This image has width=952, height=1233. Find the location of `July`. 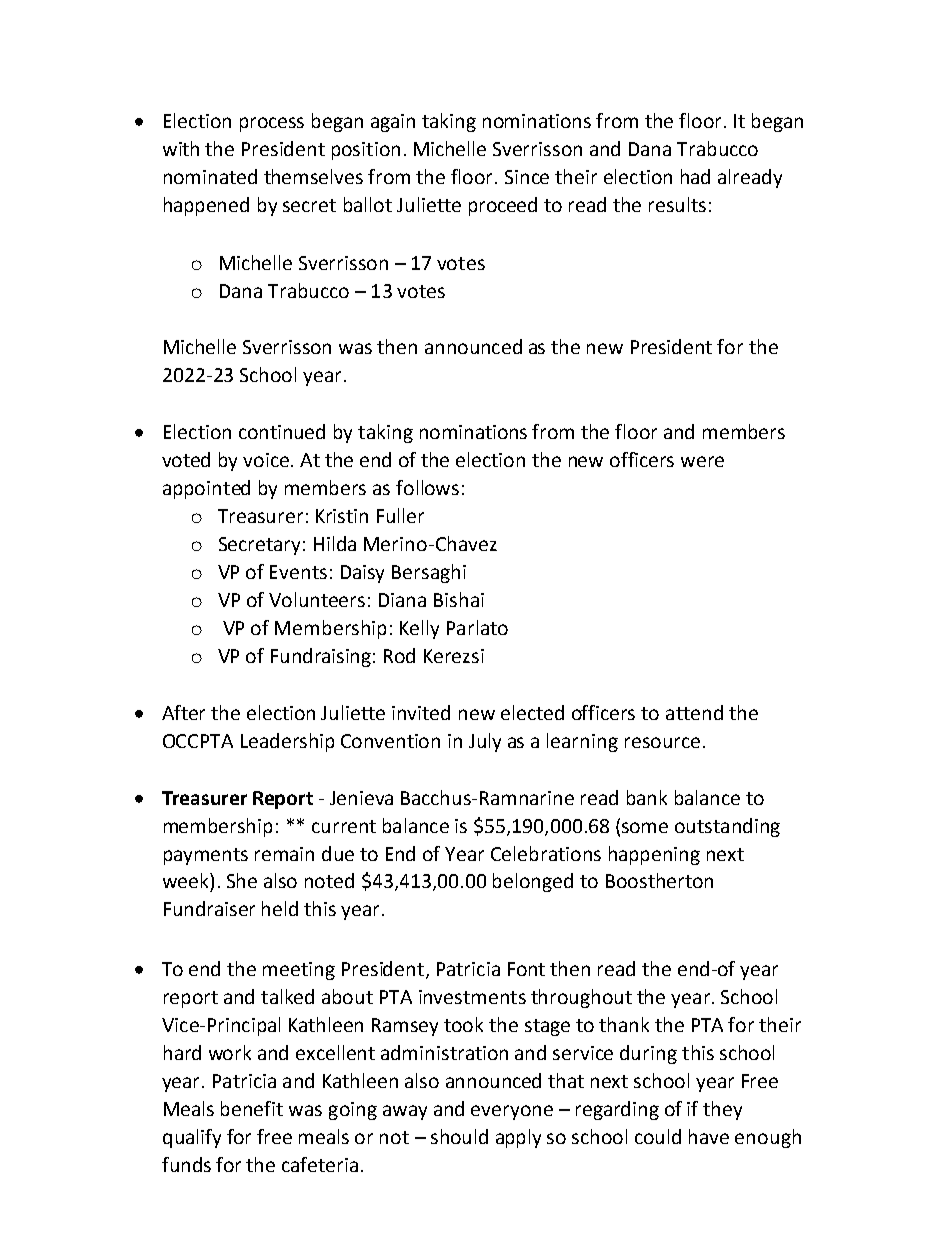

July is located at coordinates (485, 742).
